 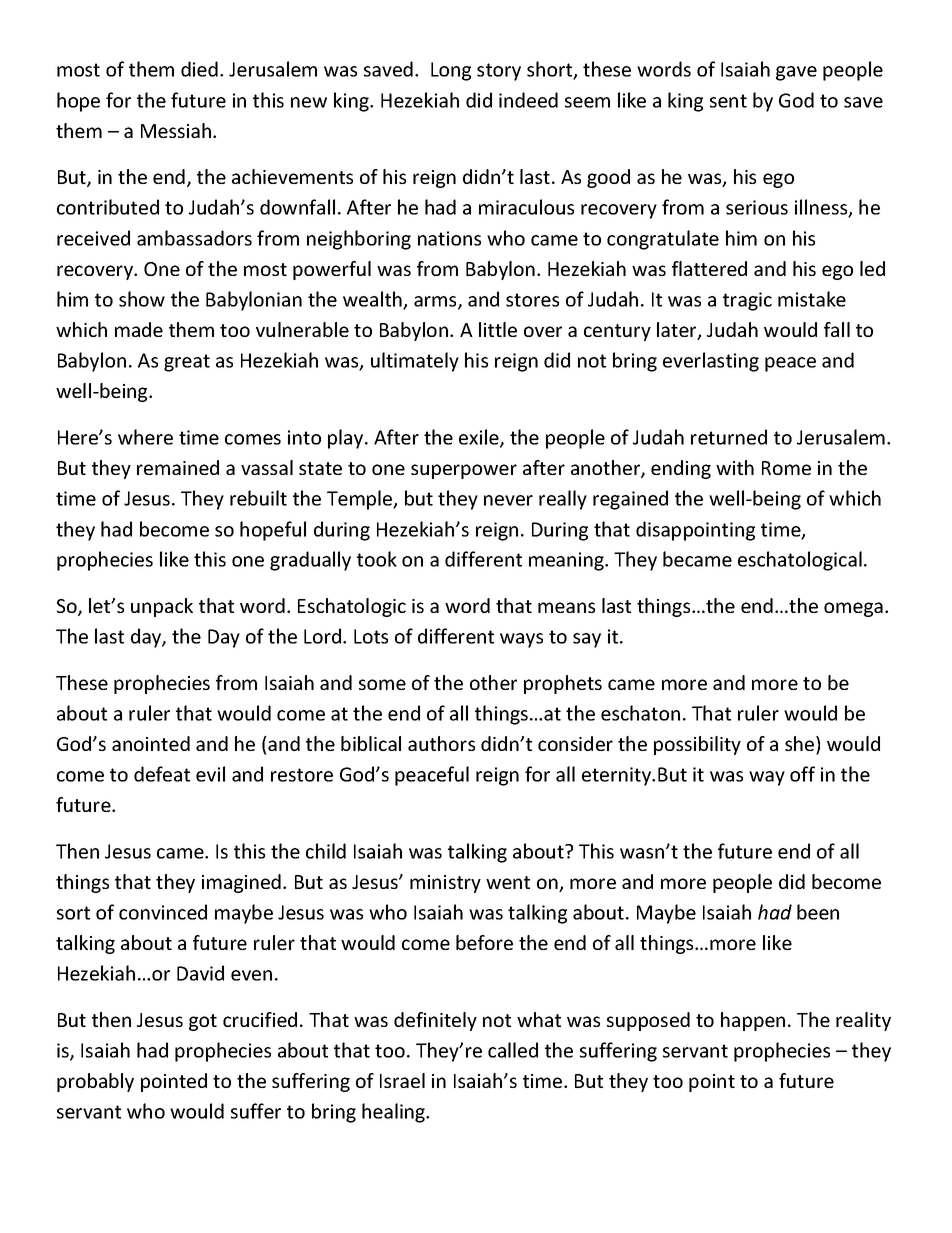 I want to click on little, so click(x=498, y=329).
